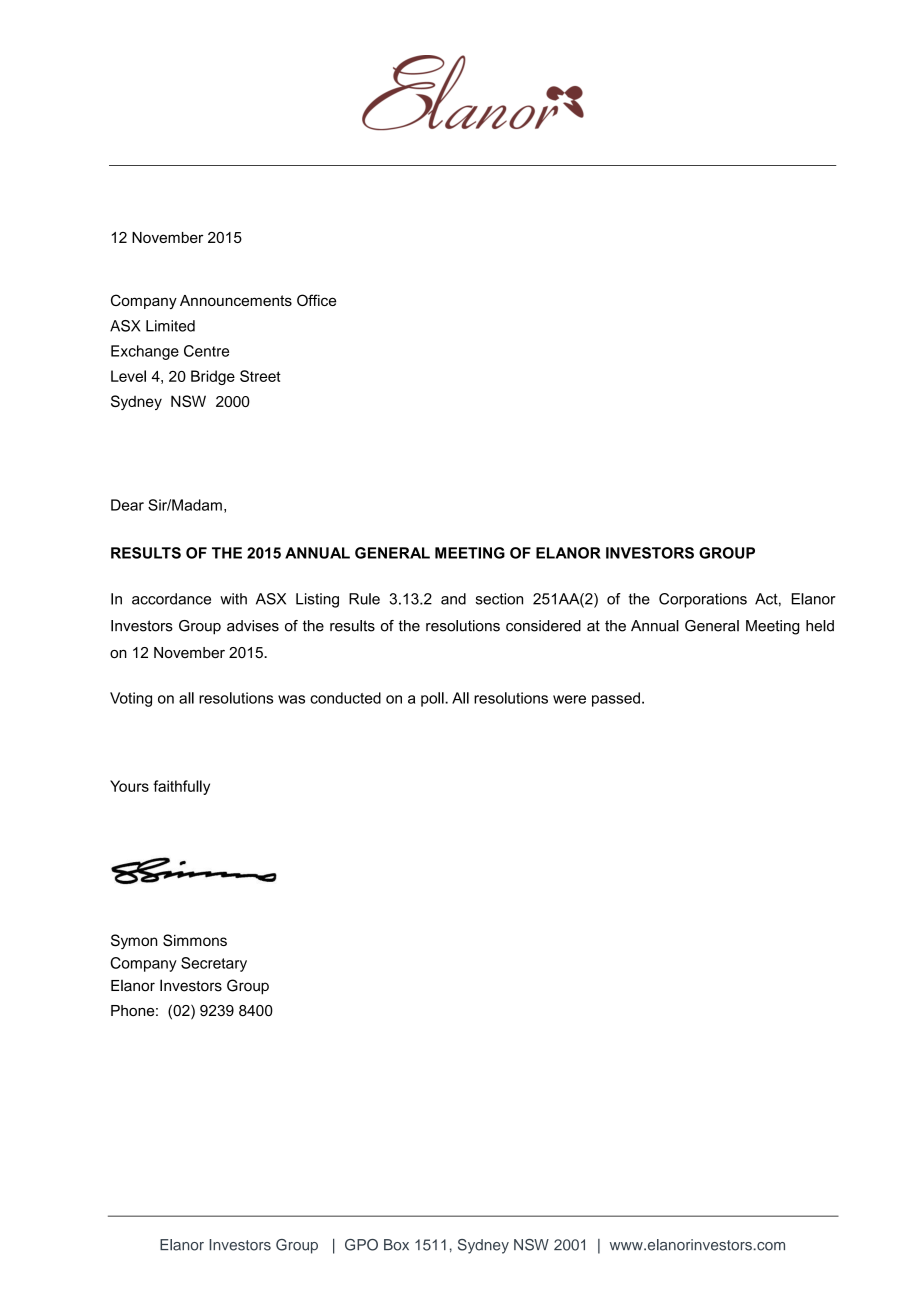 Image resolution: width=924 pixels, height=1308 pixels. I want to click on faithfully, so click(181, 787).
